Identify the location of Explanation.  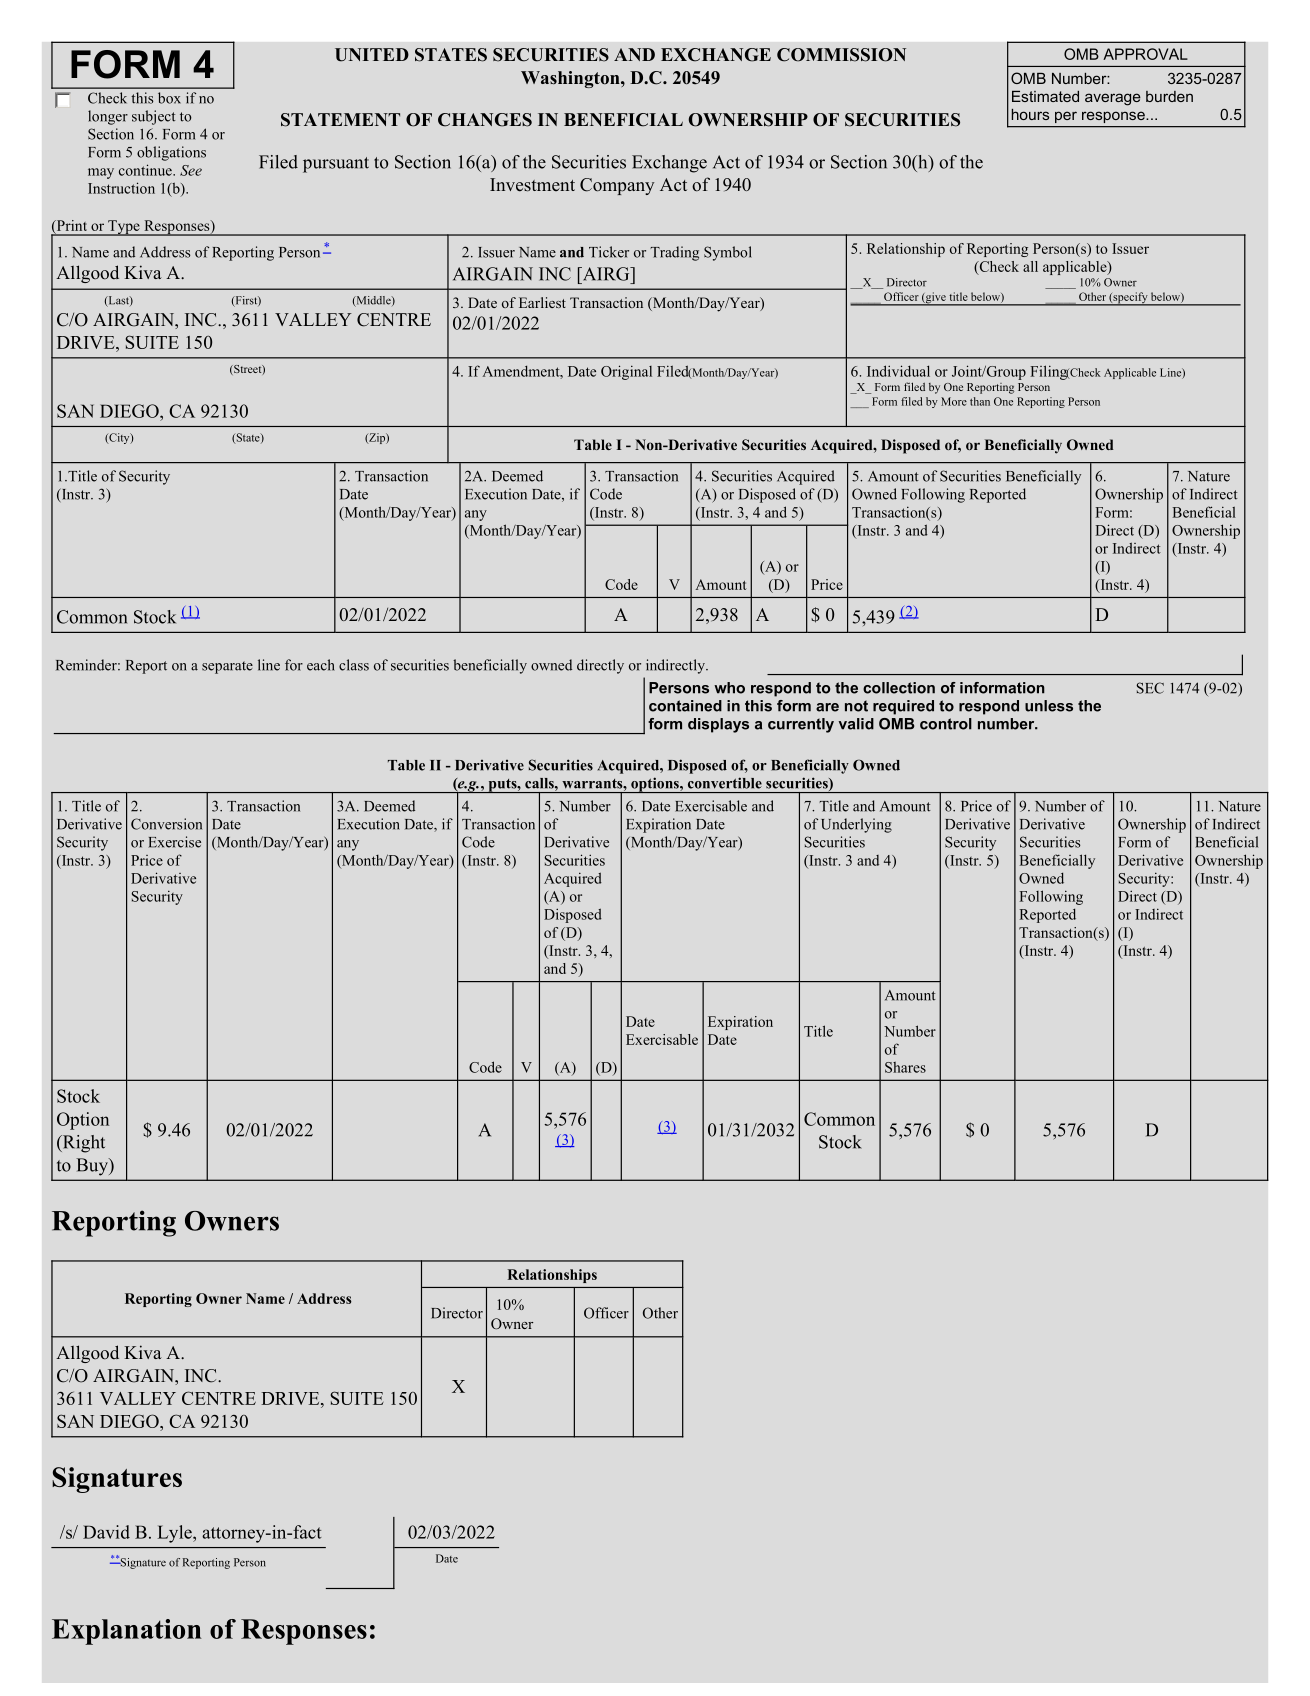
(127, 1632).
